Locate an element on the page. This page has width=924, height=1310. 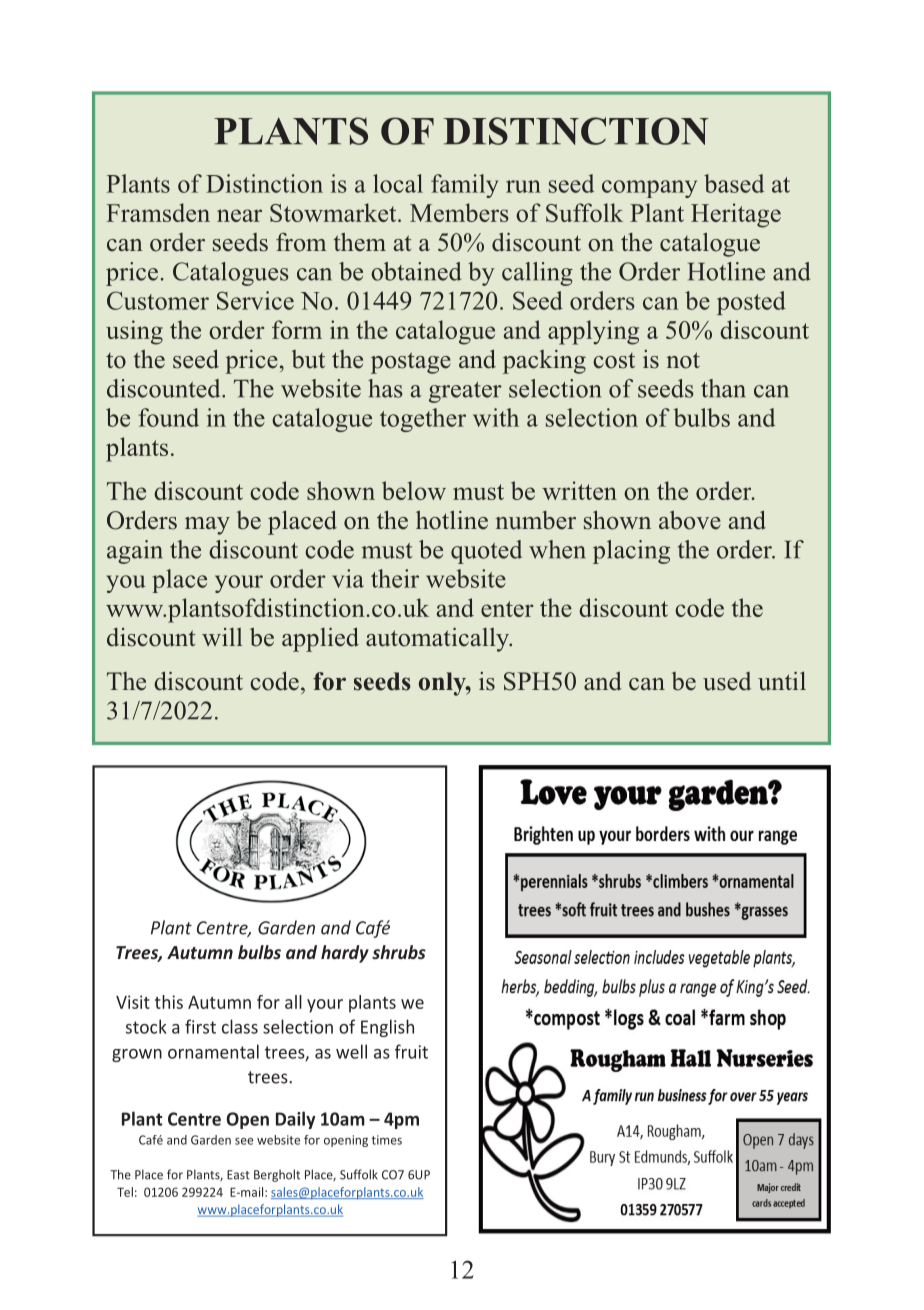
near is located at coordinates (239, 215).
